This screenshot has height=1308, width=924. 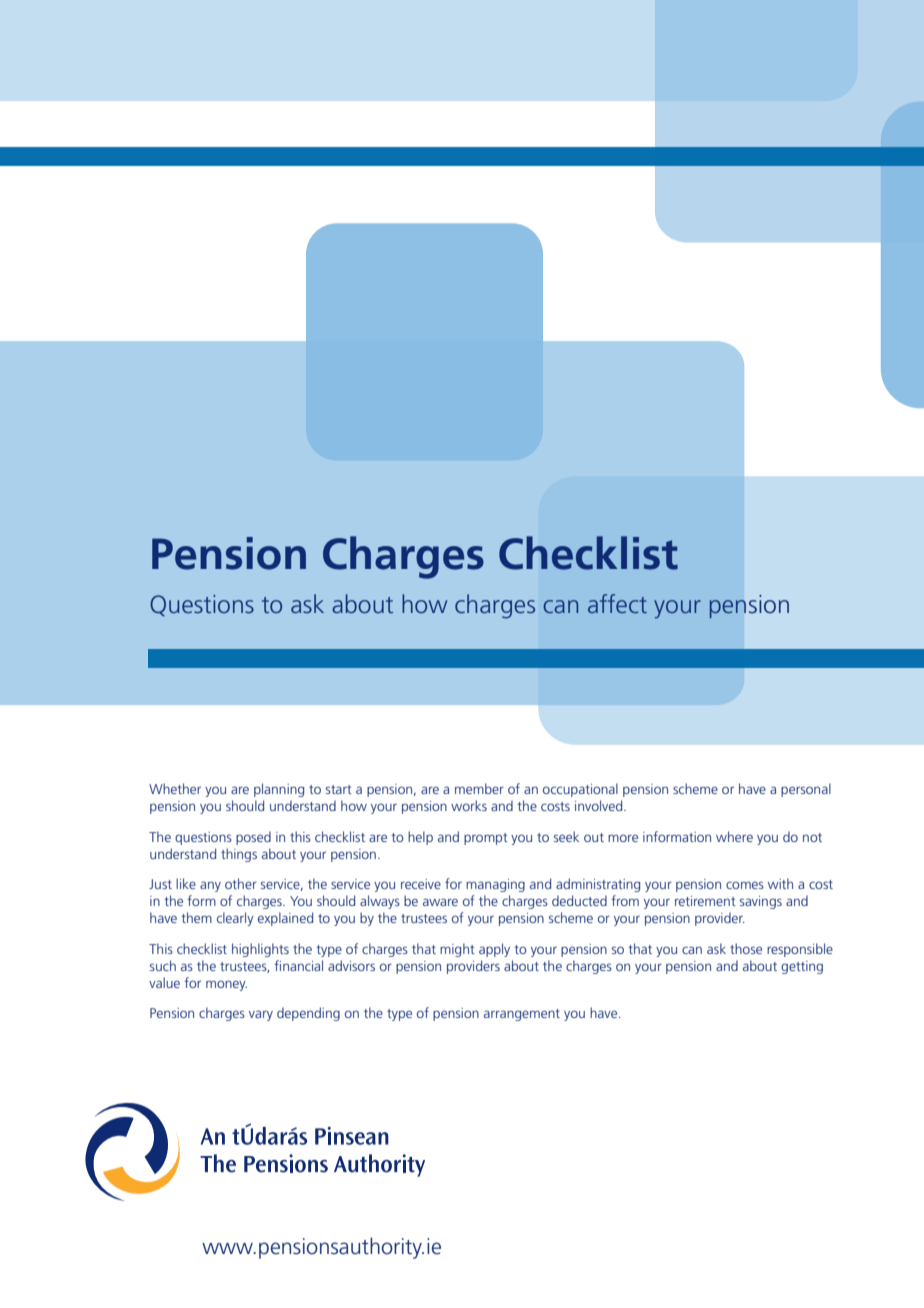 What do you see at coordinates (279, 790) in the screenshot?
I see `planning` at bounding box center [279, 790].
